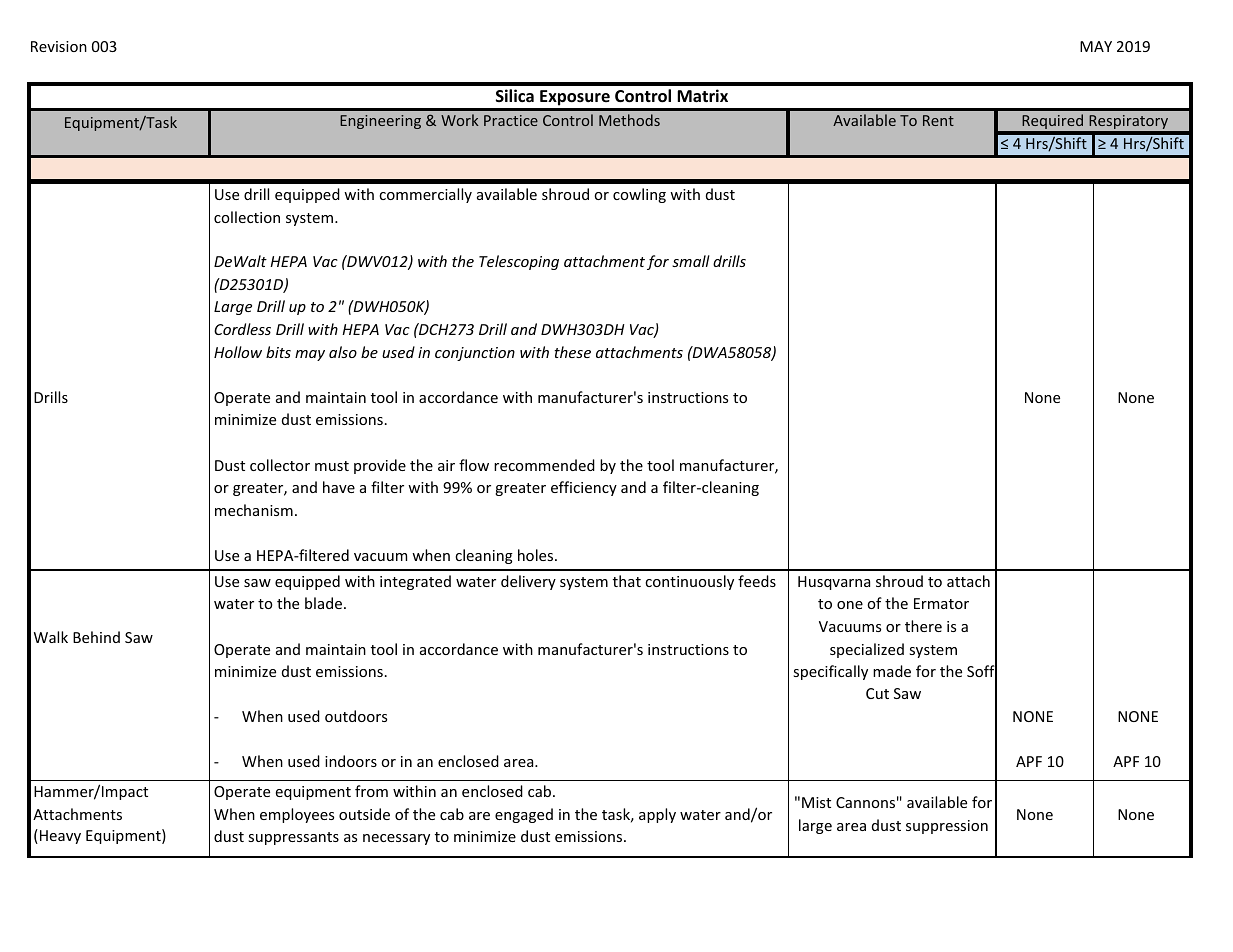  I want to click on Heavy, so click(59, 836).
